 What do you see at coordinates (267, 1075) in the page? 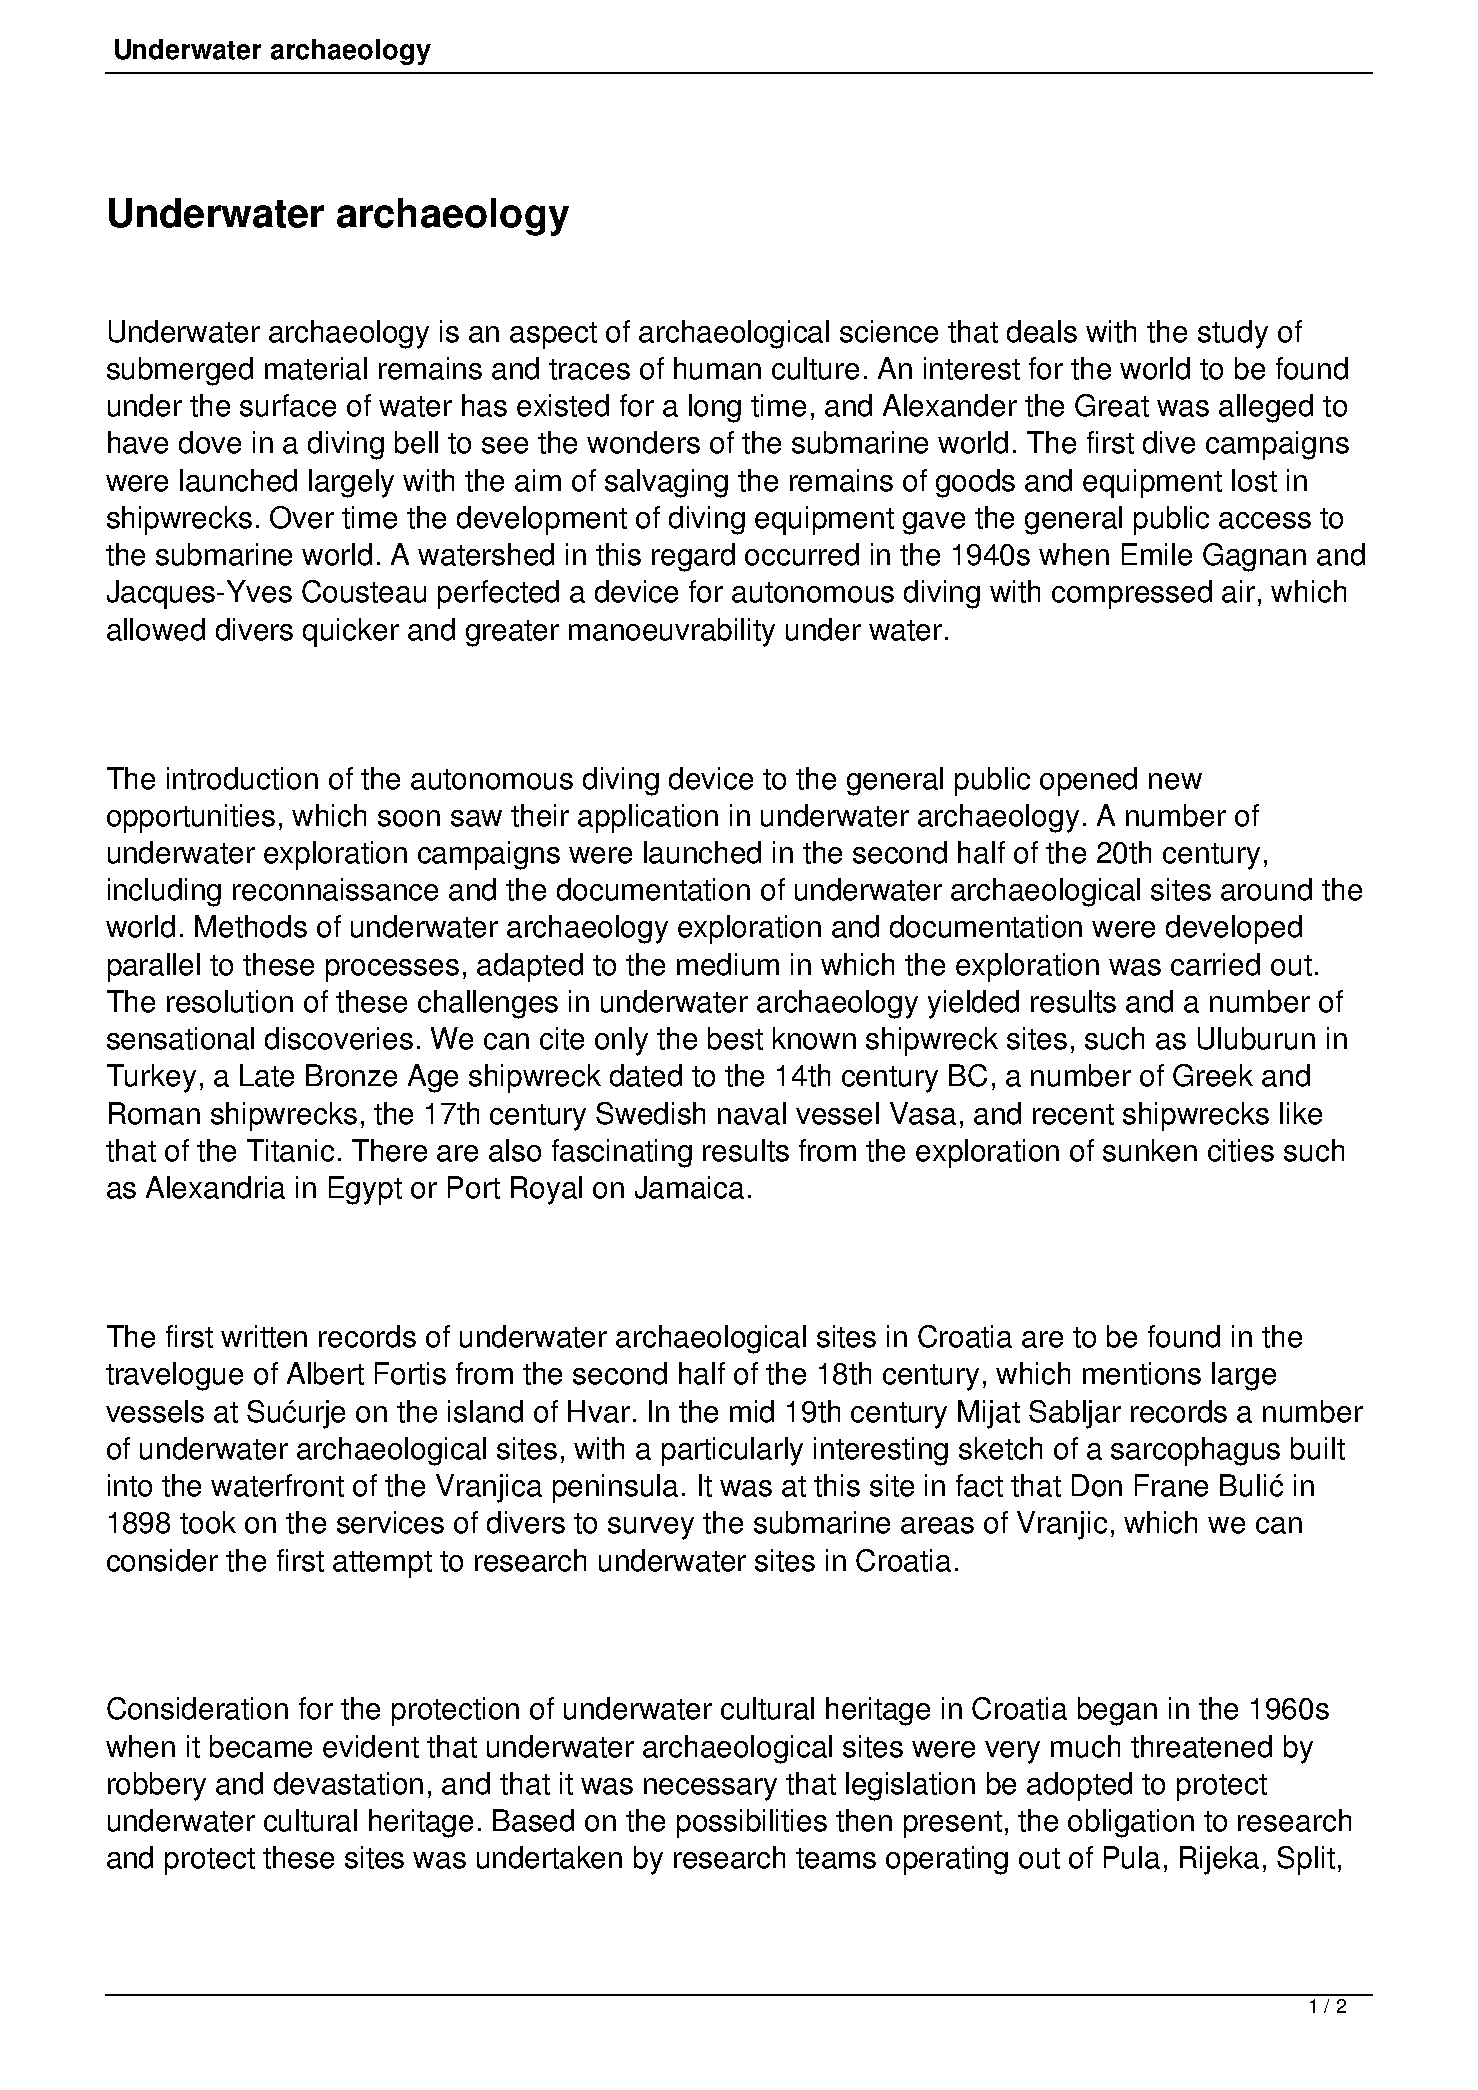
I see `Late` at bounding box center [267, 1075].
